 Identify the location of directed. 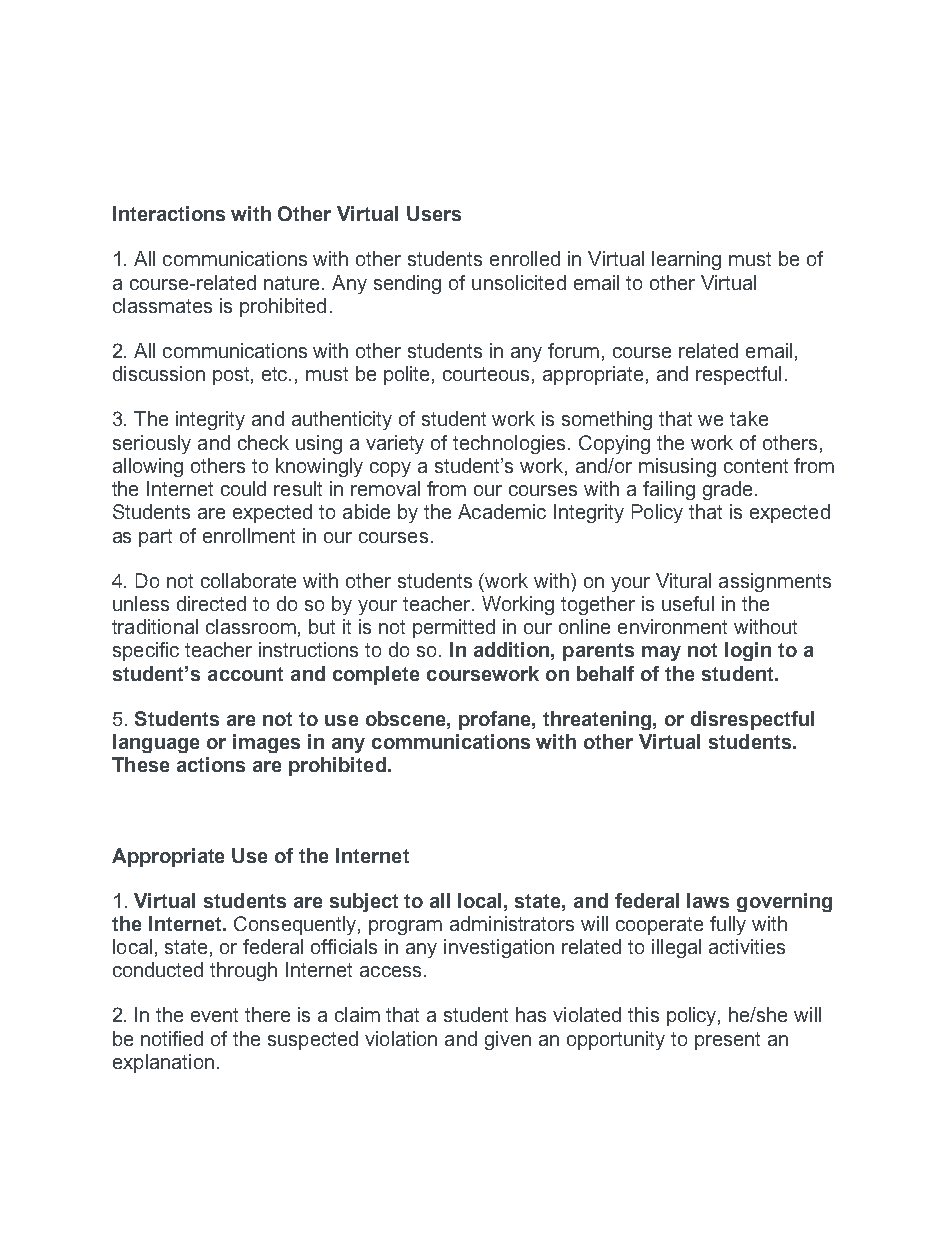
(211, 603).
